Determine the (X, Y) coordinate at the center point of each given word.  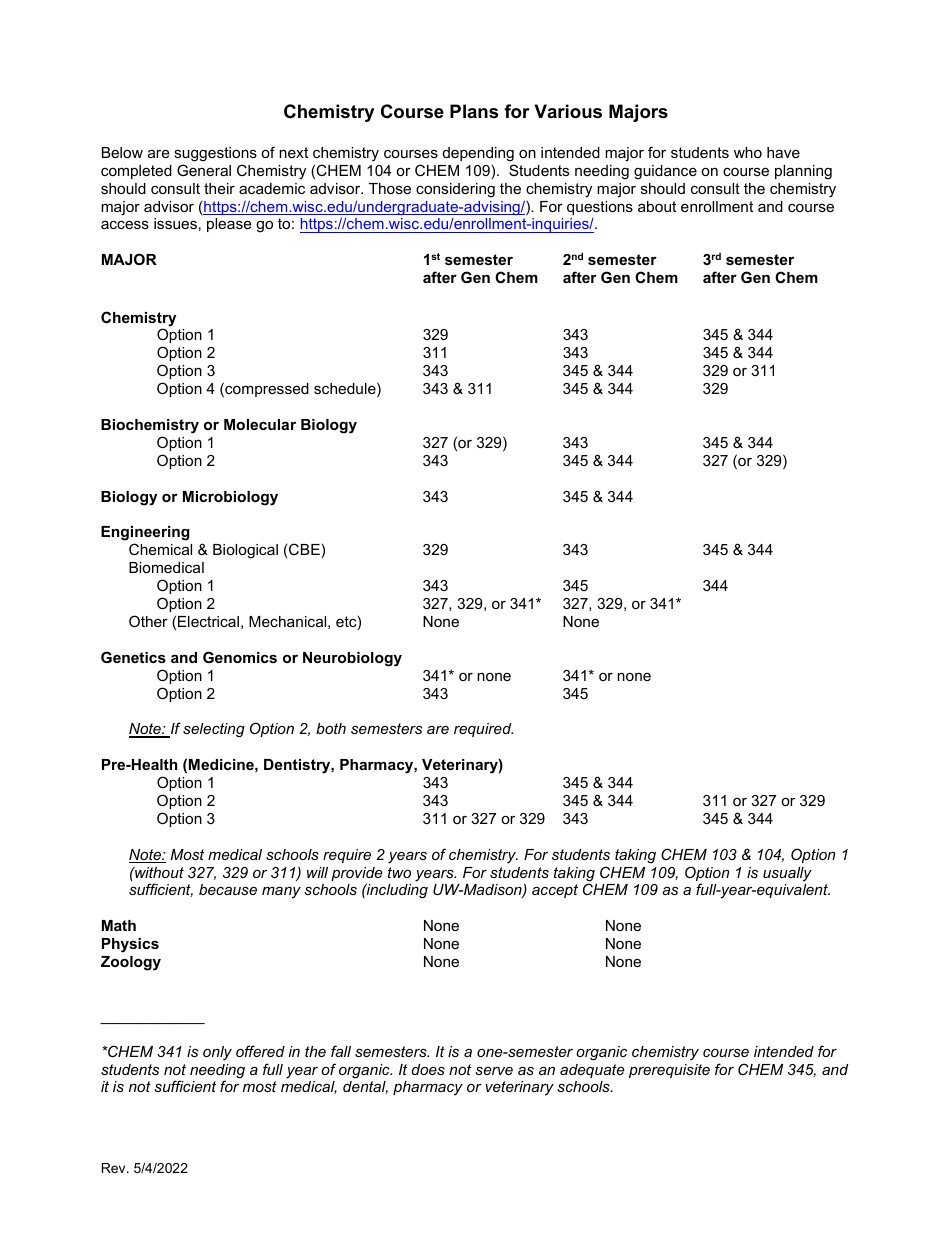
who (748, 152)
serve (494, 1071)
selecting (214, 730)
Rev (115, 1168)
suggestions (215, 154)
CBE (304, 549)
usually (787, 874)
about (657, 206)
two (399, 872)
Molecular (260, 424)
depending (478, 154)
